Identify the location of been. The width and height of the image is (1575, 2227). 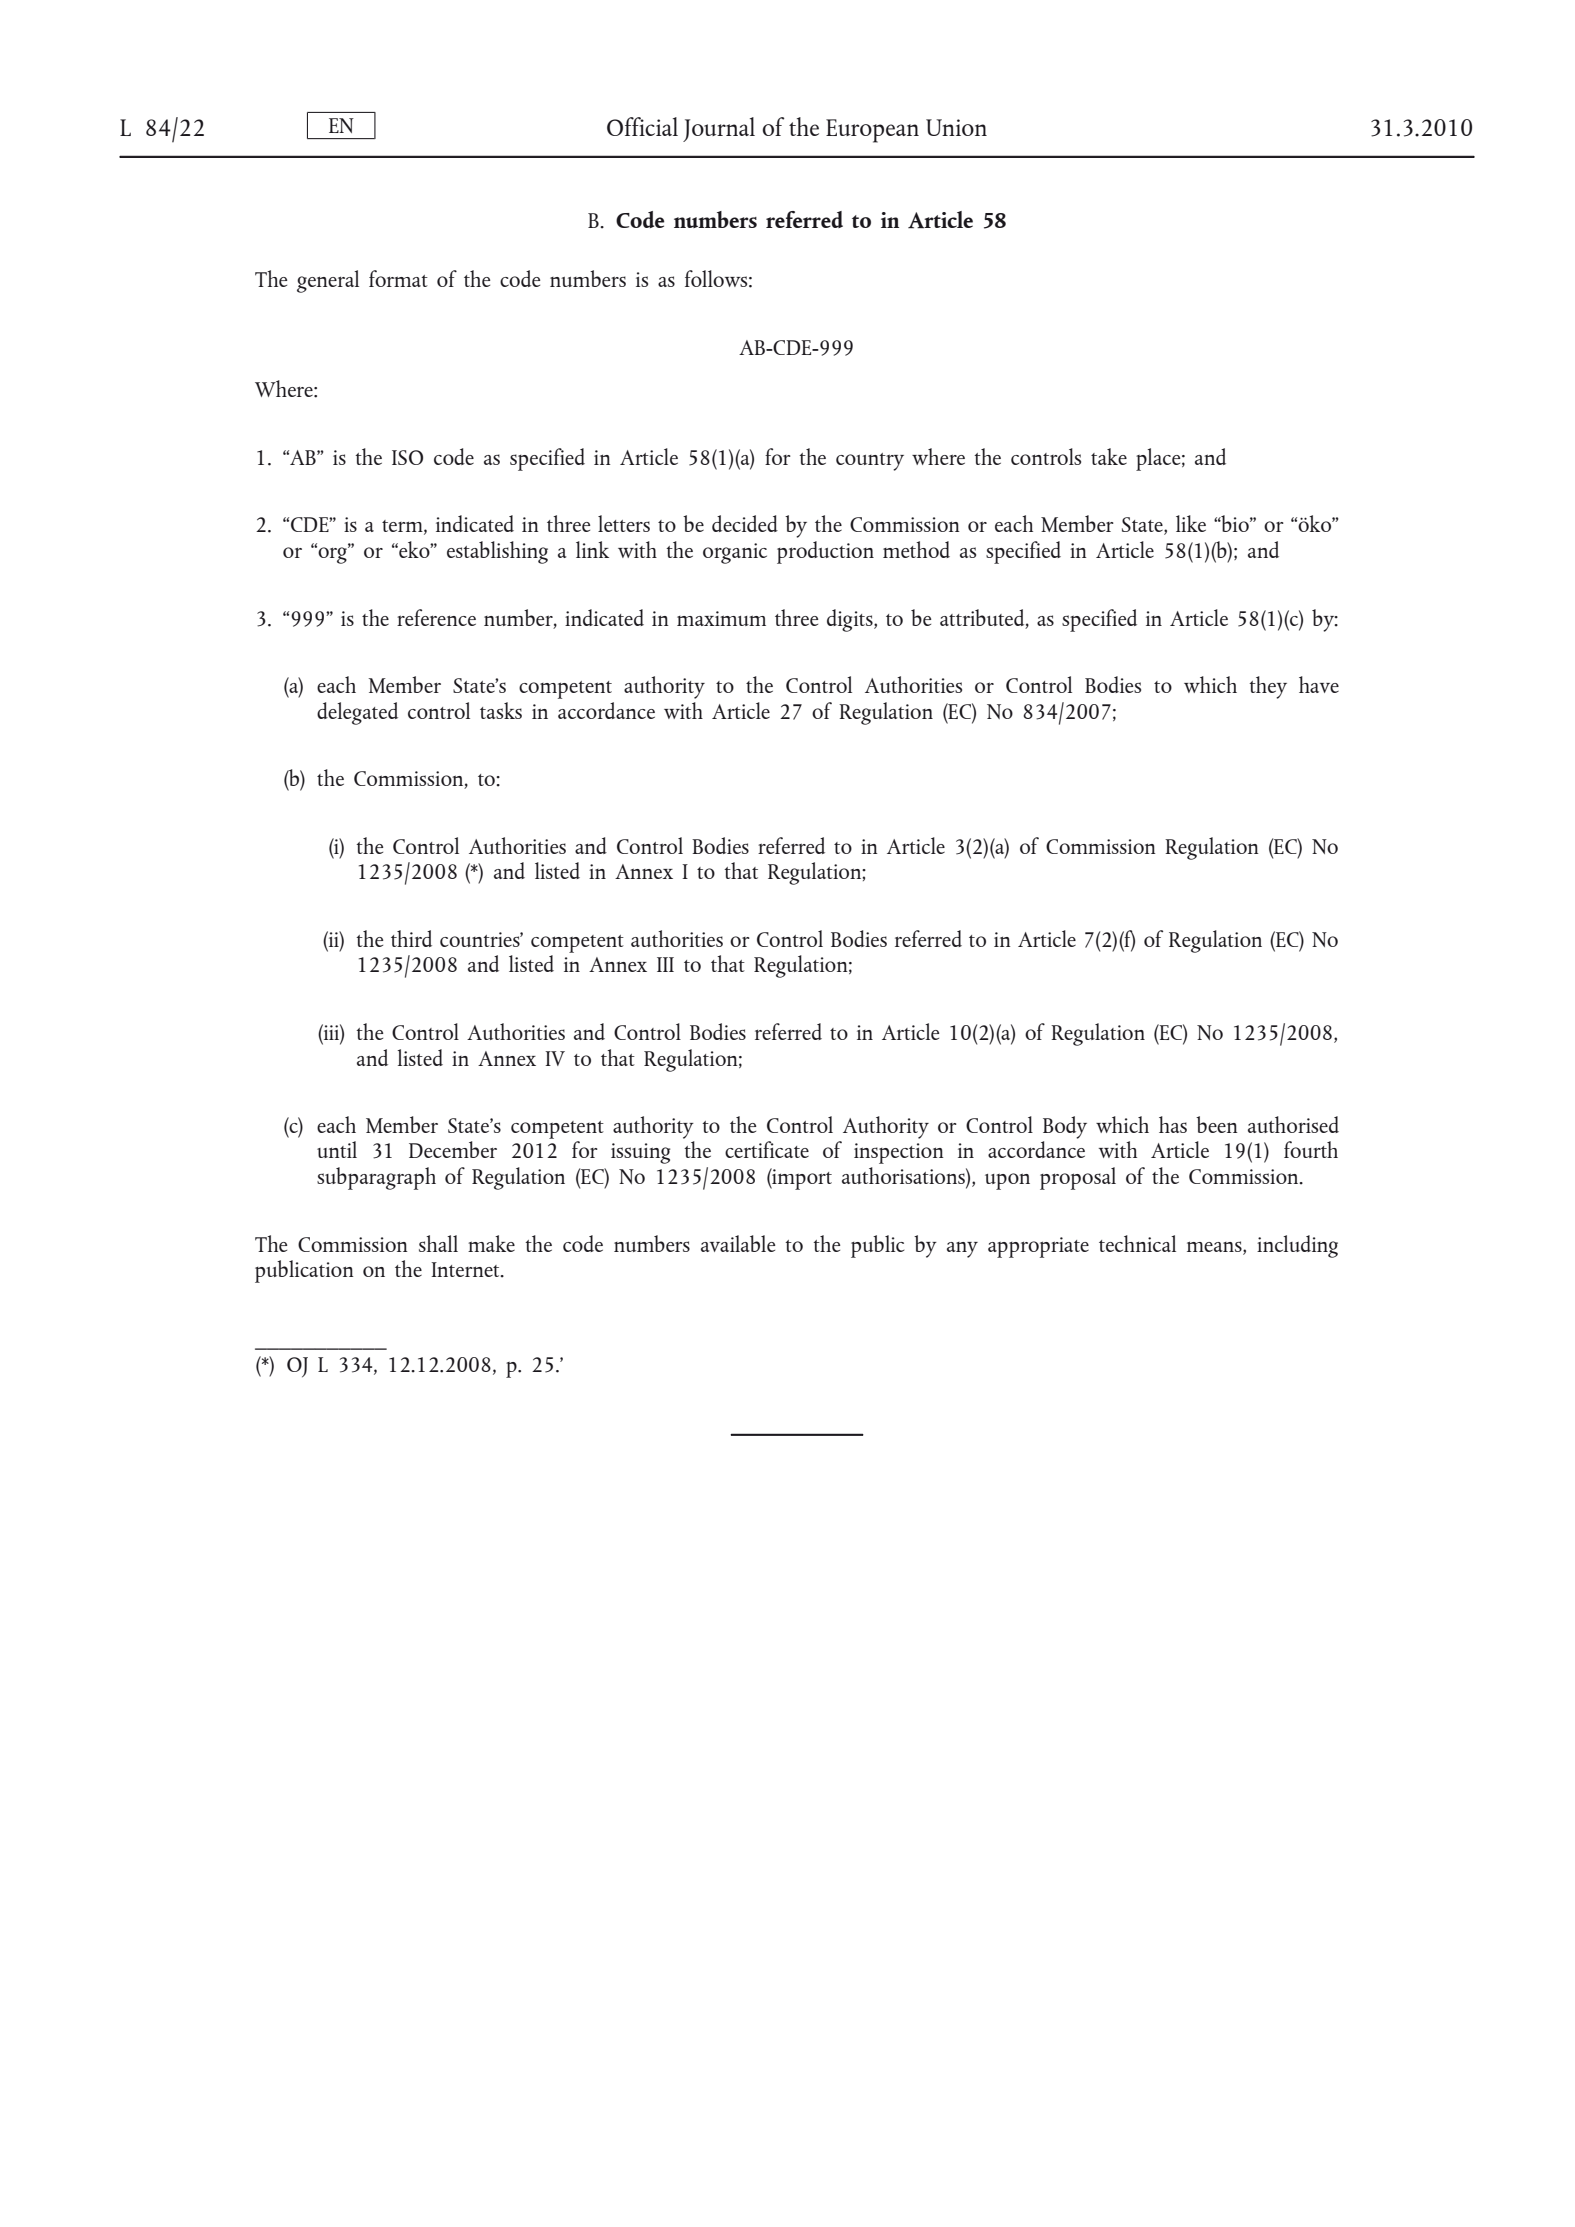
(1217, 1124).
